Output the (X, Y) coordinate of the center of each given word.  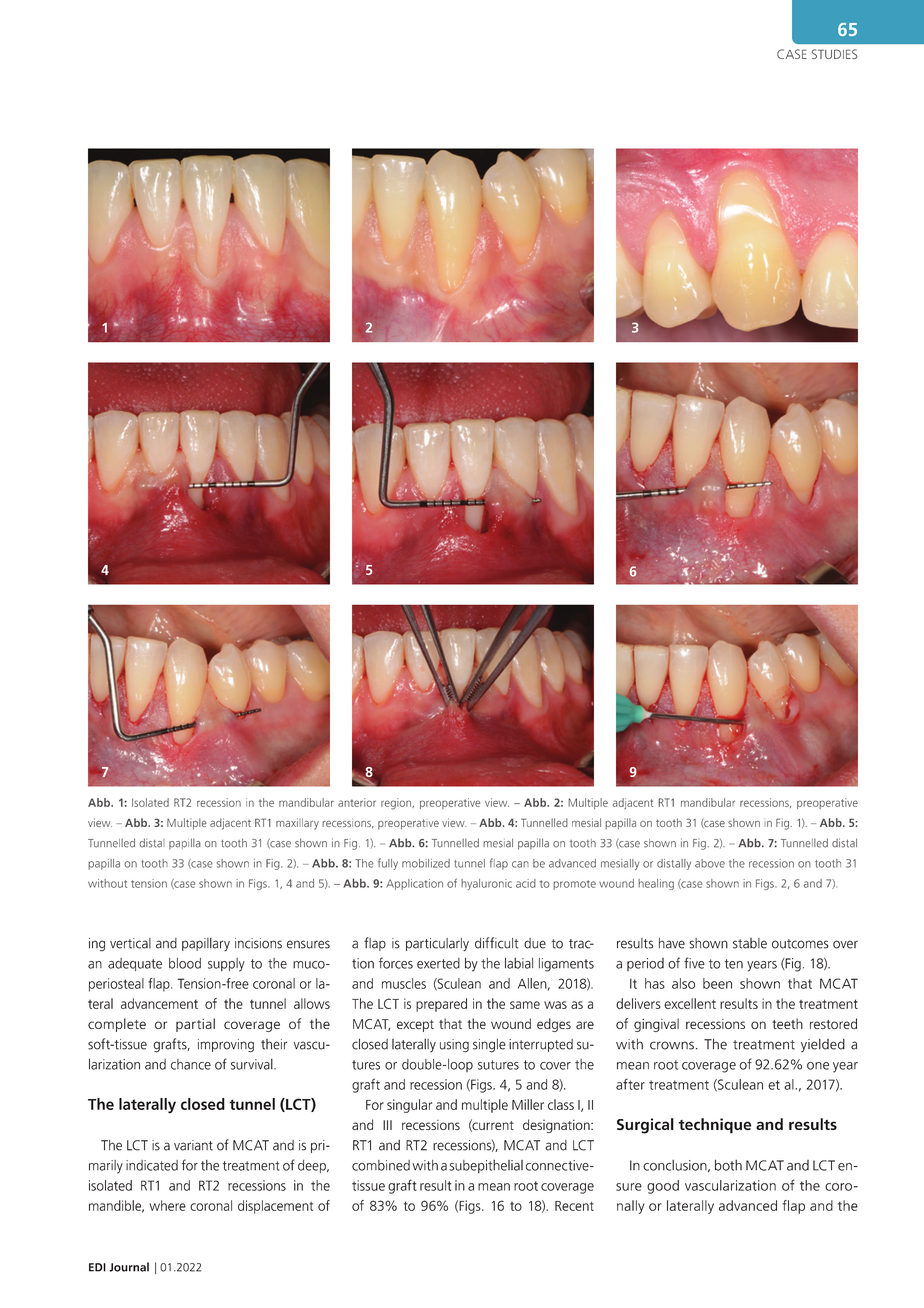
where (167, 1205)
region (397, 804)
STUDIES (835, 54)
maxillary (297, 824)
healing (656, 884)
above (710, 863)
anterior (357, 802)
